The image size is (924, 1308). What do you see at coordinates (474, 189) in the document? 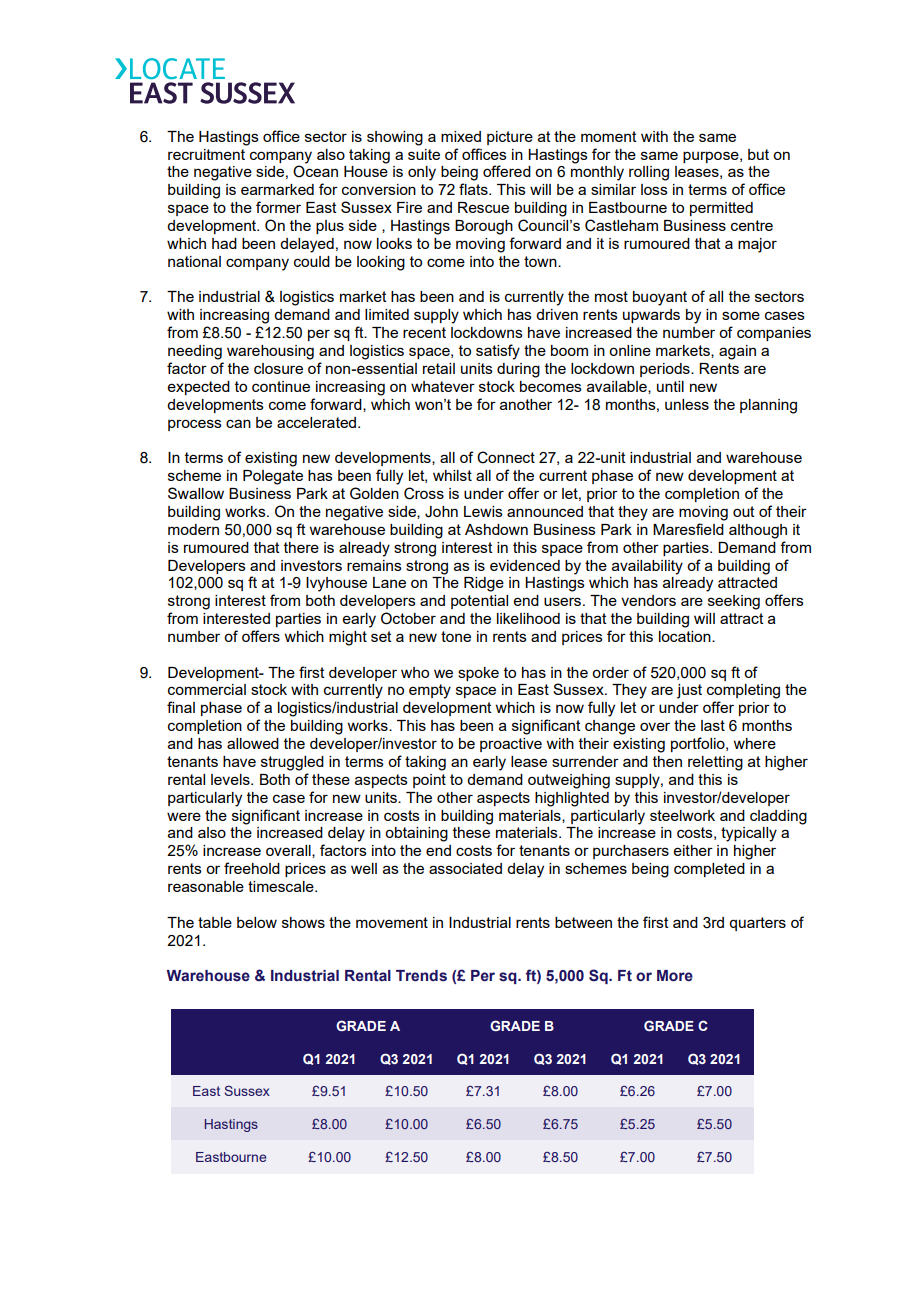
I see `flats` at bounding box center [474, 189].
